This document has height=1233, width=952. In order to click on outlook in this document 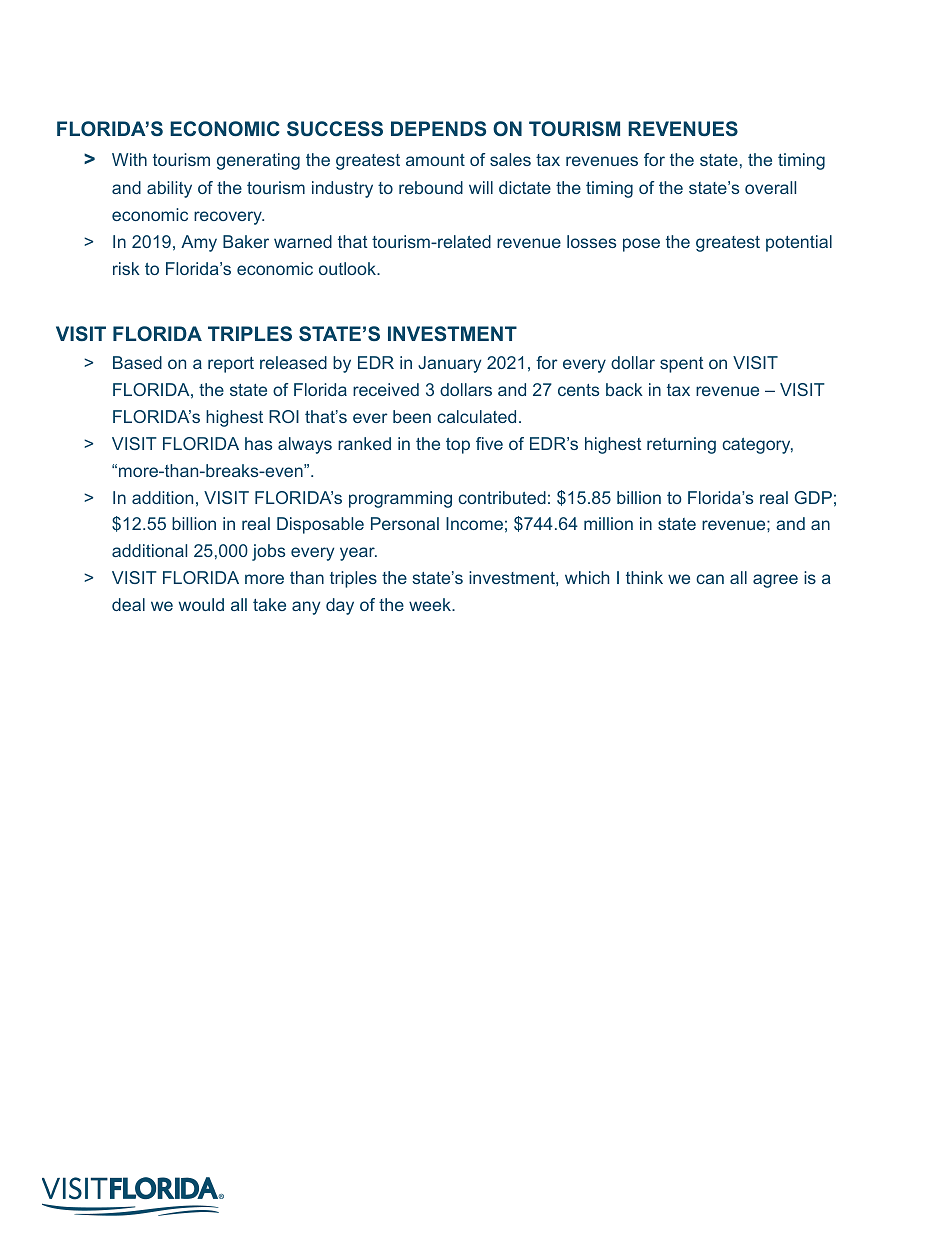, I will do `click(348, 268)`.
